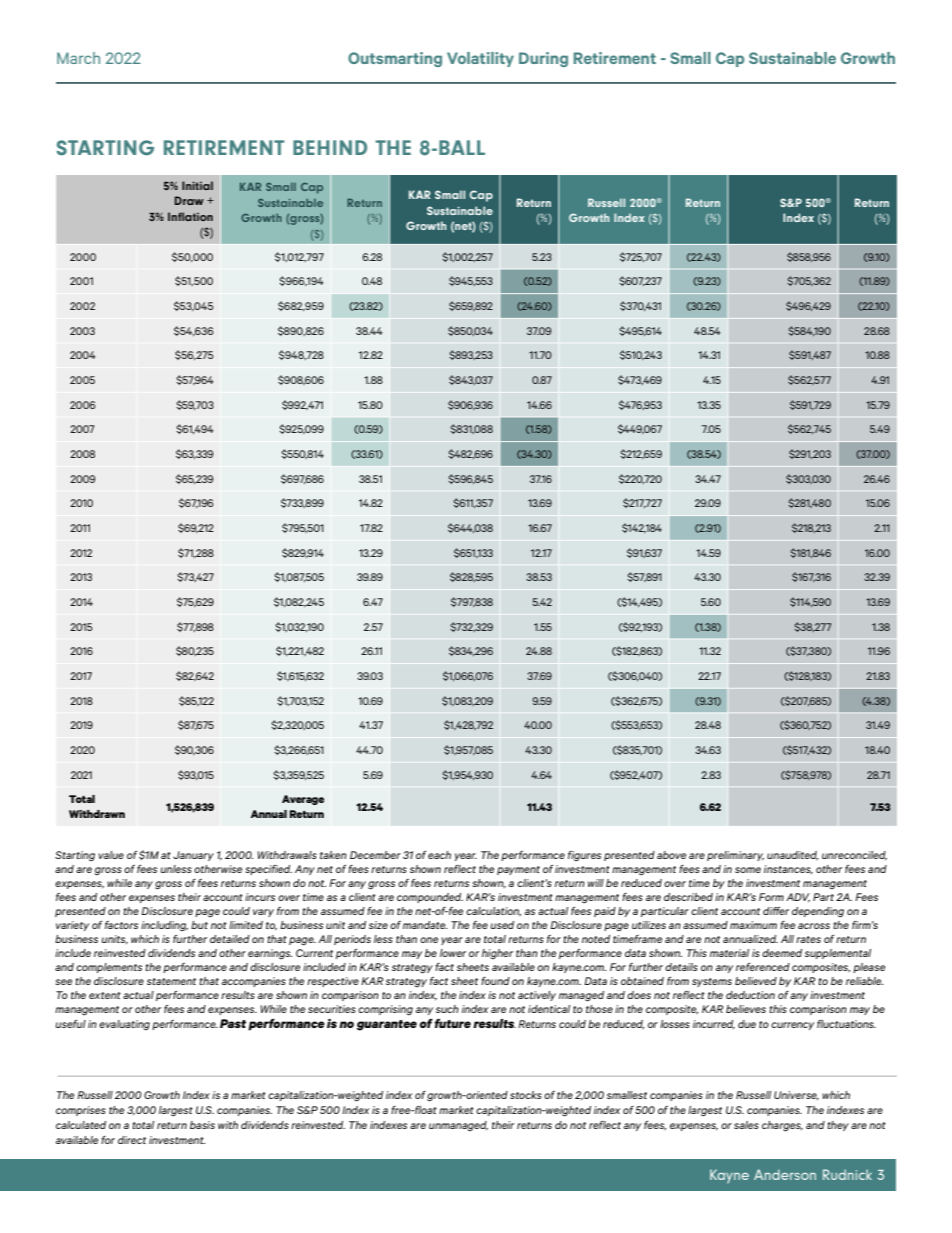 This screenshot has width=952, height=1233. I want to click on During, so click(543, 59).
